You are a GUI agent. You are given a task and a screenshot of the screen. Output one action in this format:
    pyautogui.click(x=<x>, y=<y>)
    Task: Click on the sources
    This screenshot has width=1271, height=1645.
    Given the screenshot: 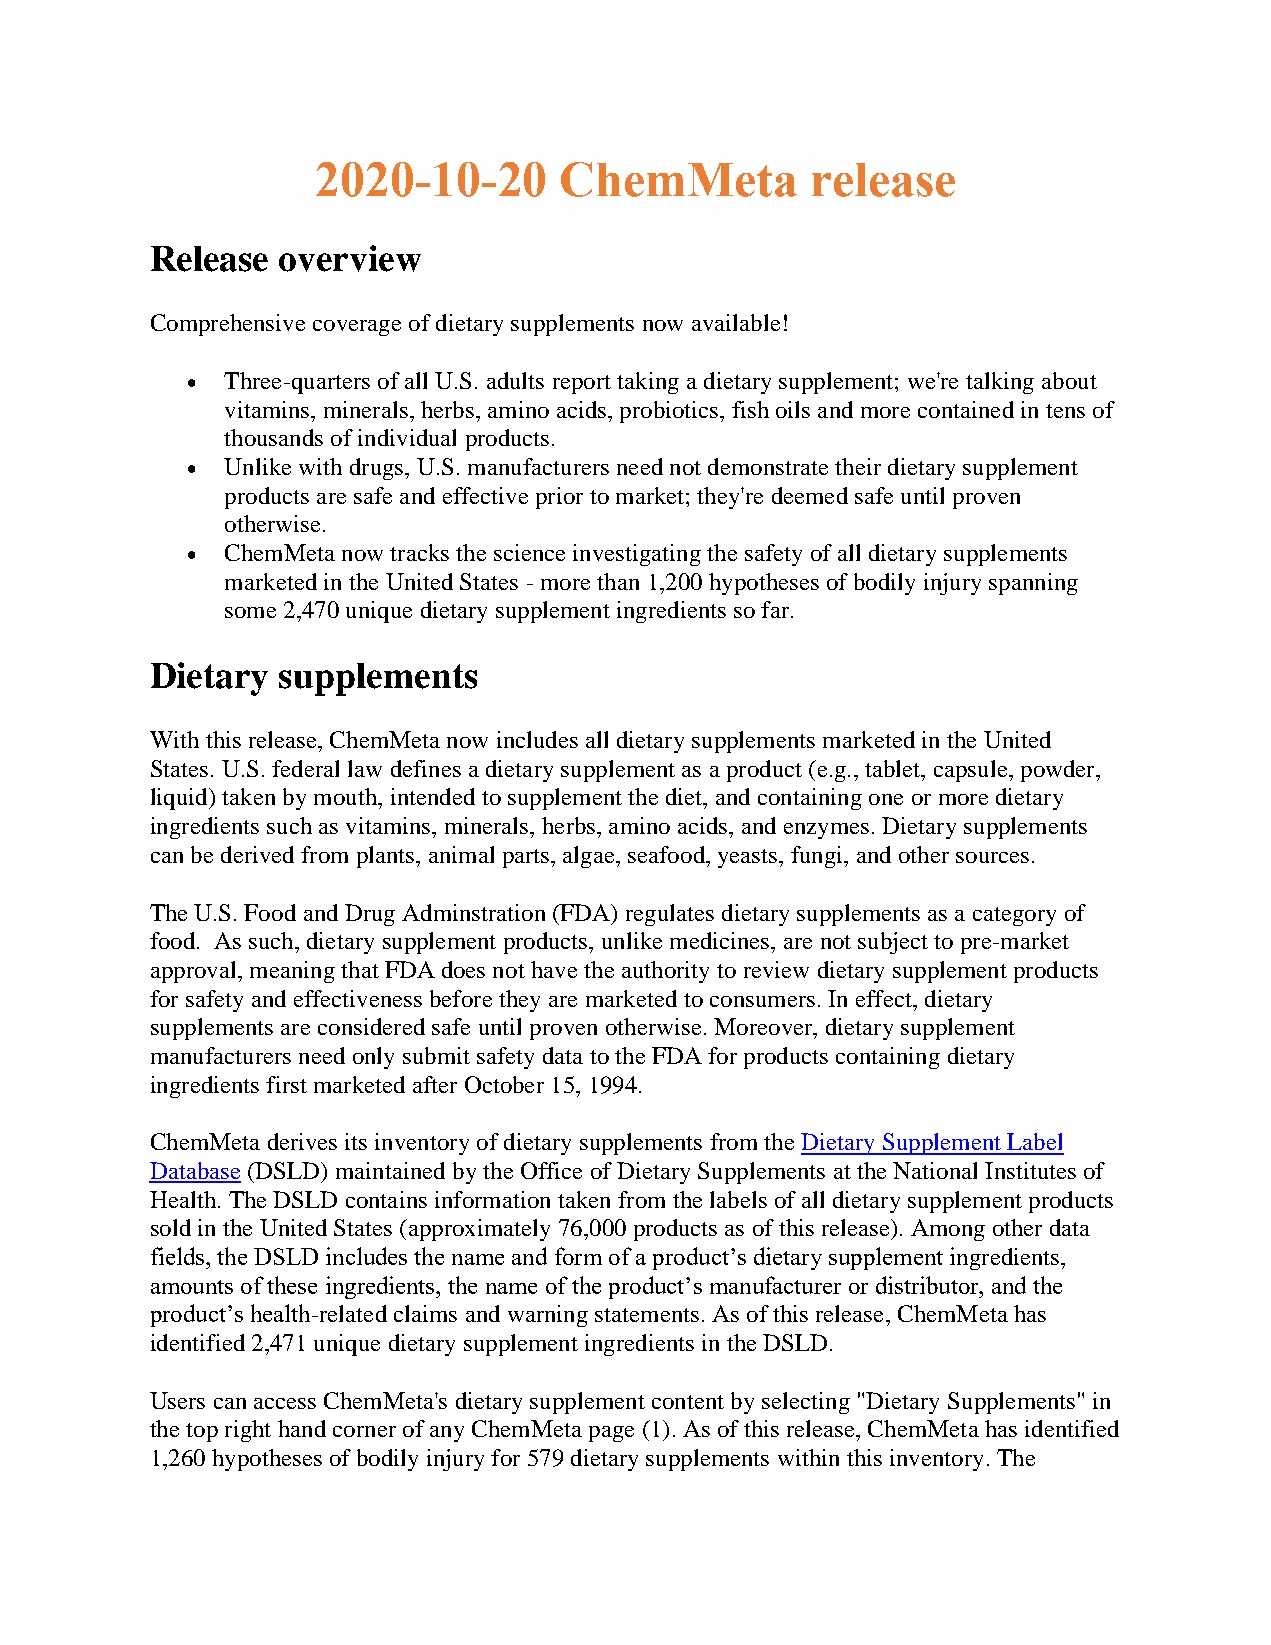 What is the action you would take?
    pyautogui.click(x=992, y=857)
